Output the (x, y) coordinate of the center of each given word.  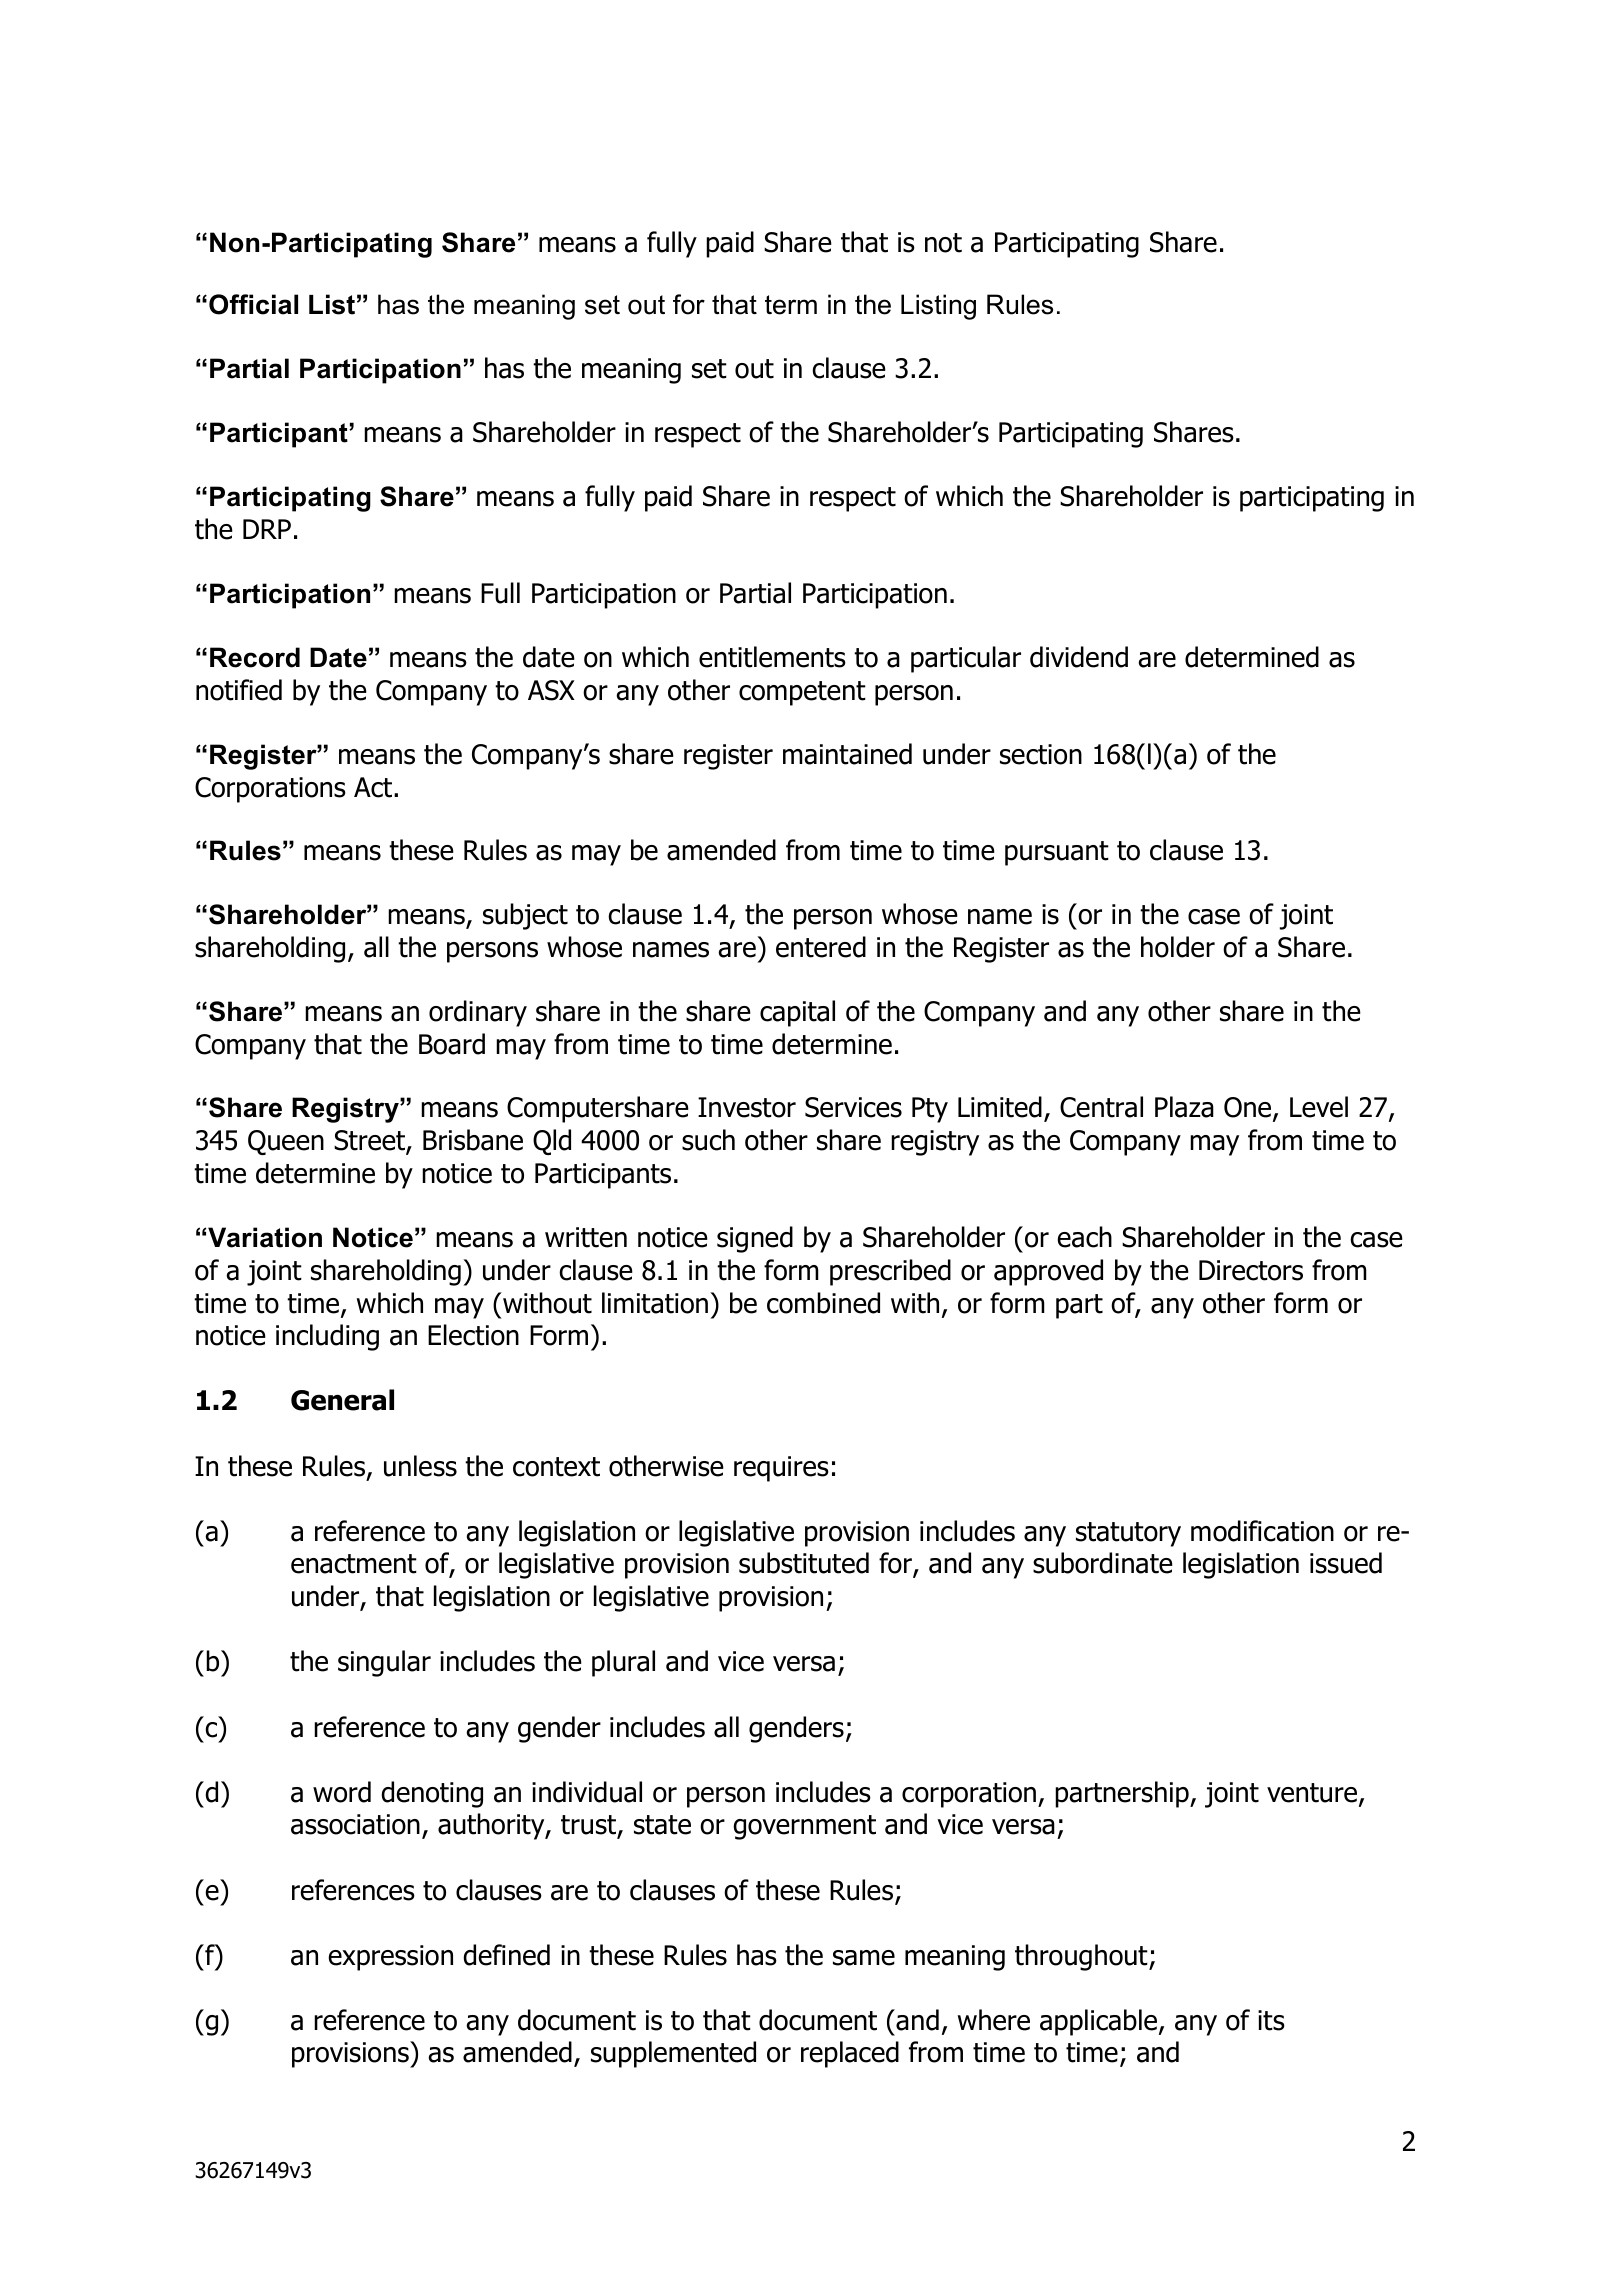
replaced (850, 2054)
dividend (1079, 657)
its (1271, 2020)
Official (253, 304)
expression (390, 1958)
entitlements (772, 657)
